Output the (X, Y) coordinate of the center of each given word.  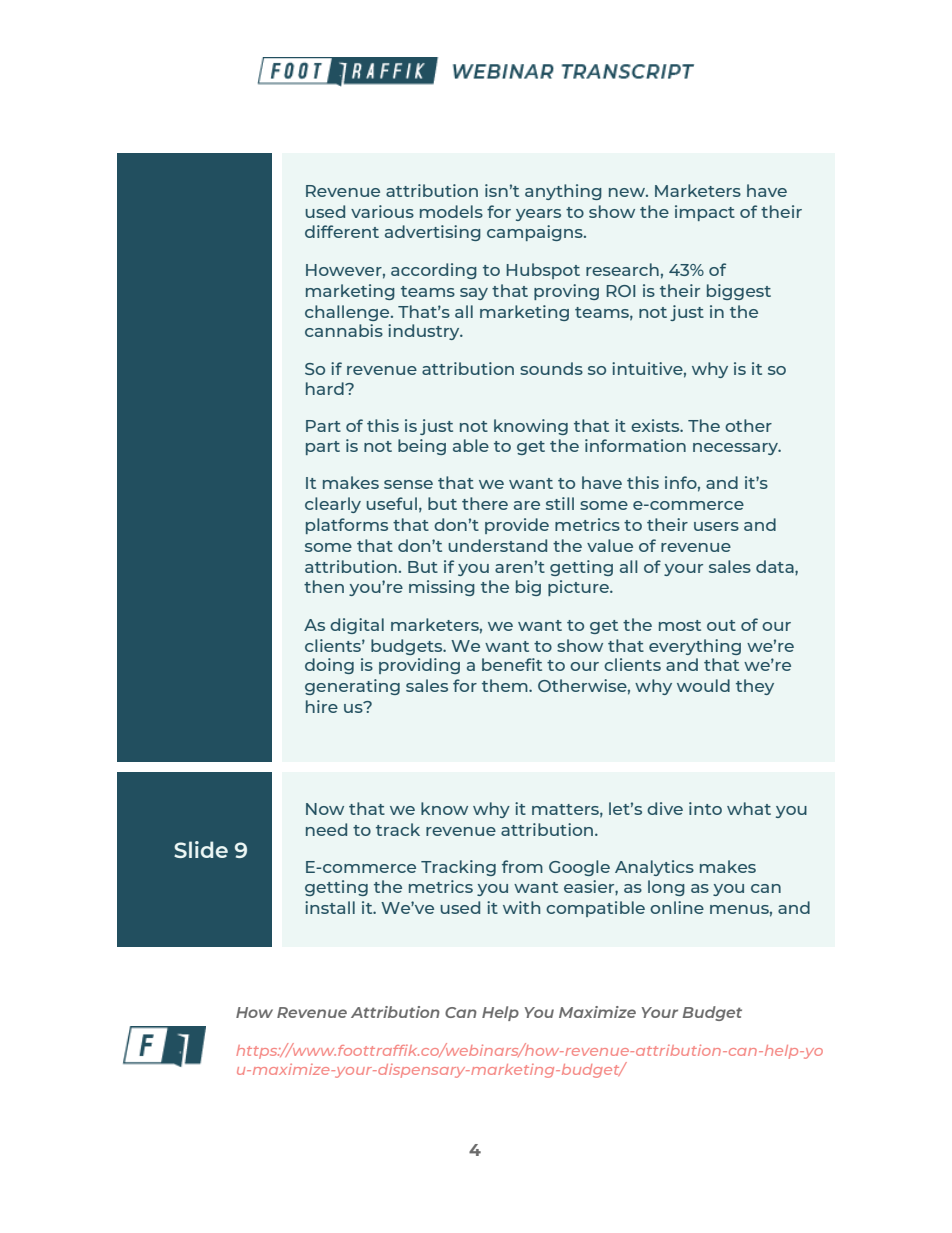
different (342, 231)
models (451, 211)
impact (705, 213)
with (521, 907)
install (330, 907)
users (716, 526)
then (324, 586)
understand (497, 545)
